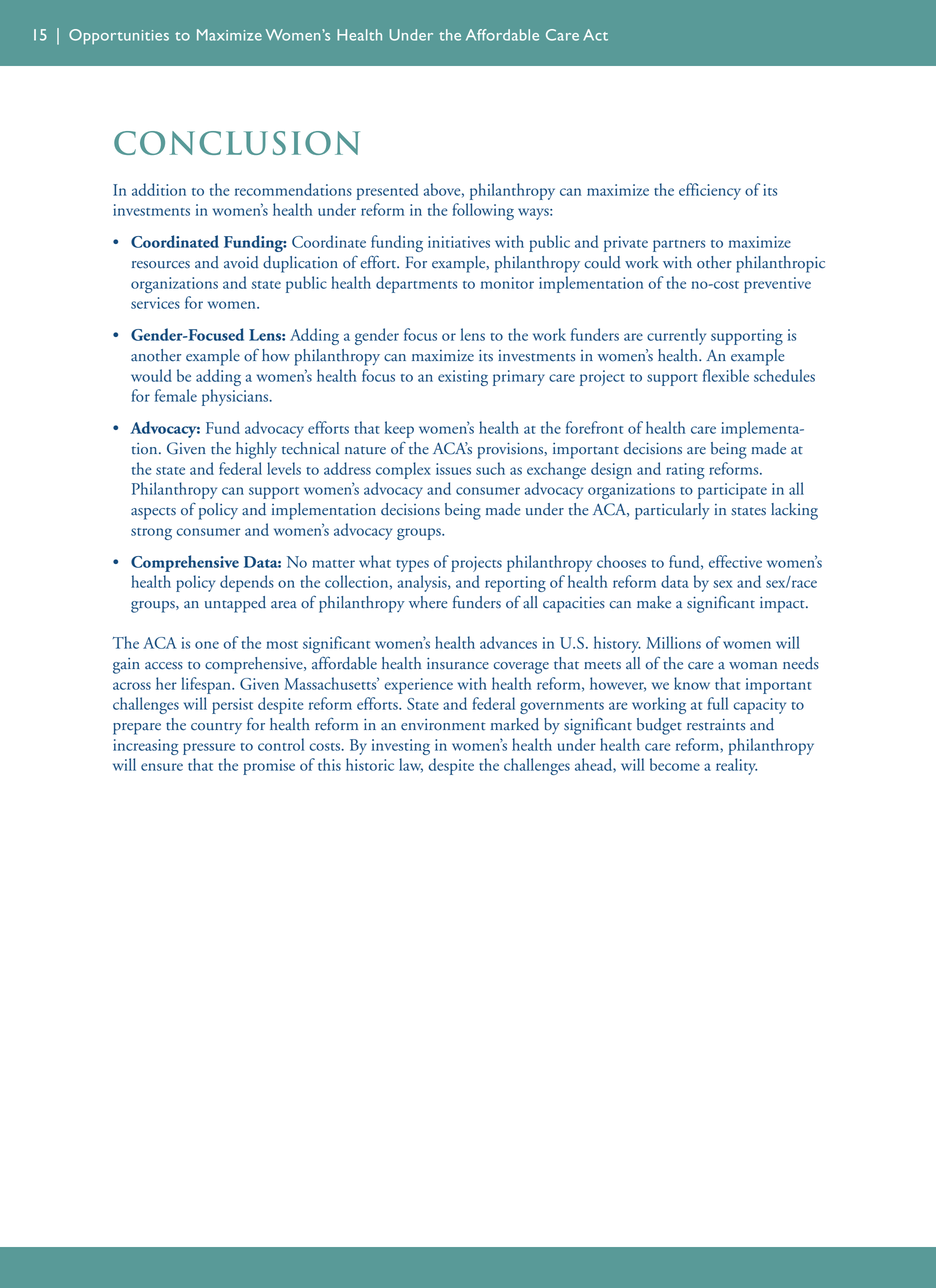 The image size is (936, 1288). What do you see at coordinates (119, 36) in the page?
I see `Opportunities` at bounding box center [119, 36].
